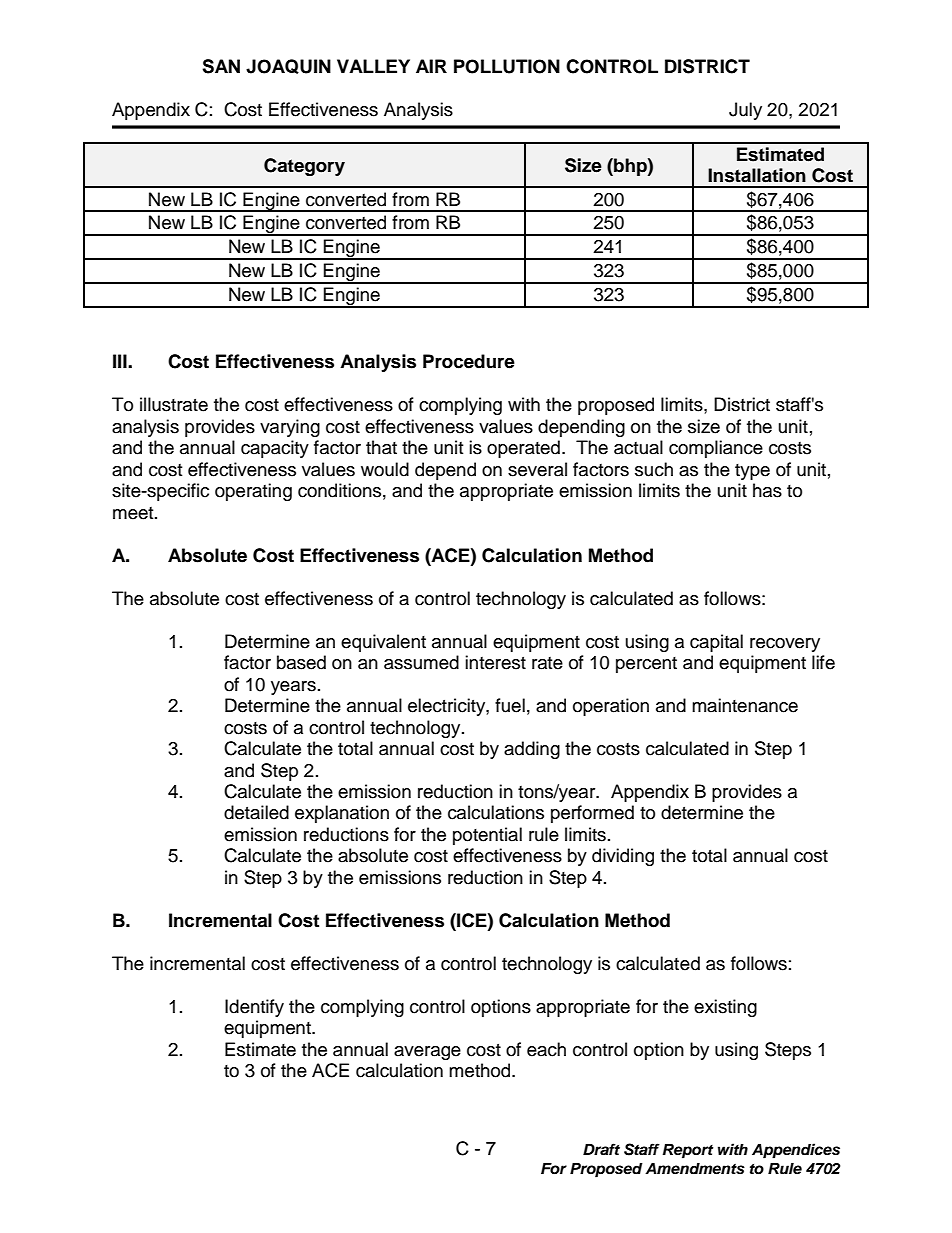  Describe the element at coordinates (495, 662) in the document. I see `interest` at that location.
